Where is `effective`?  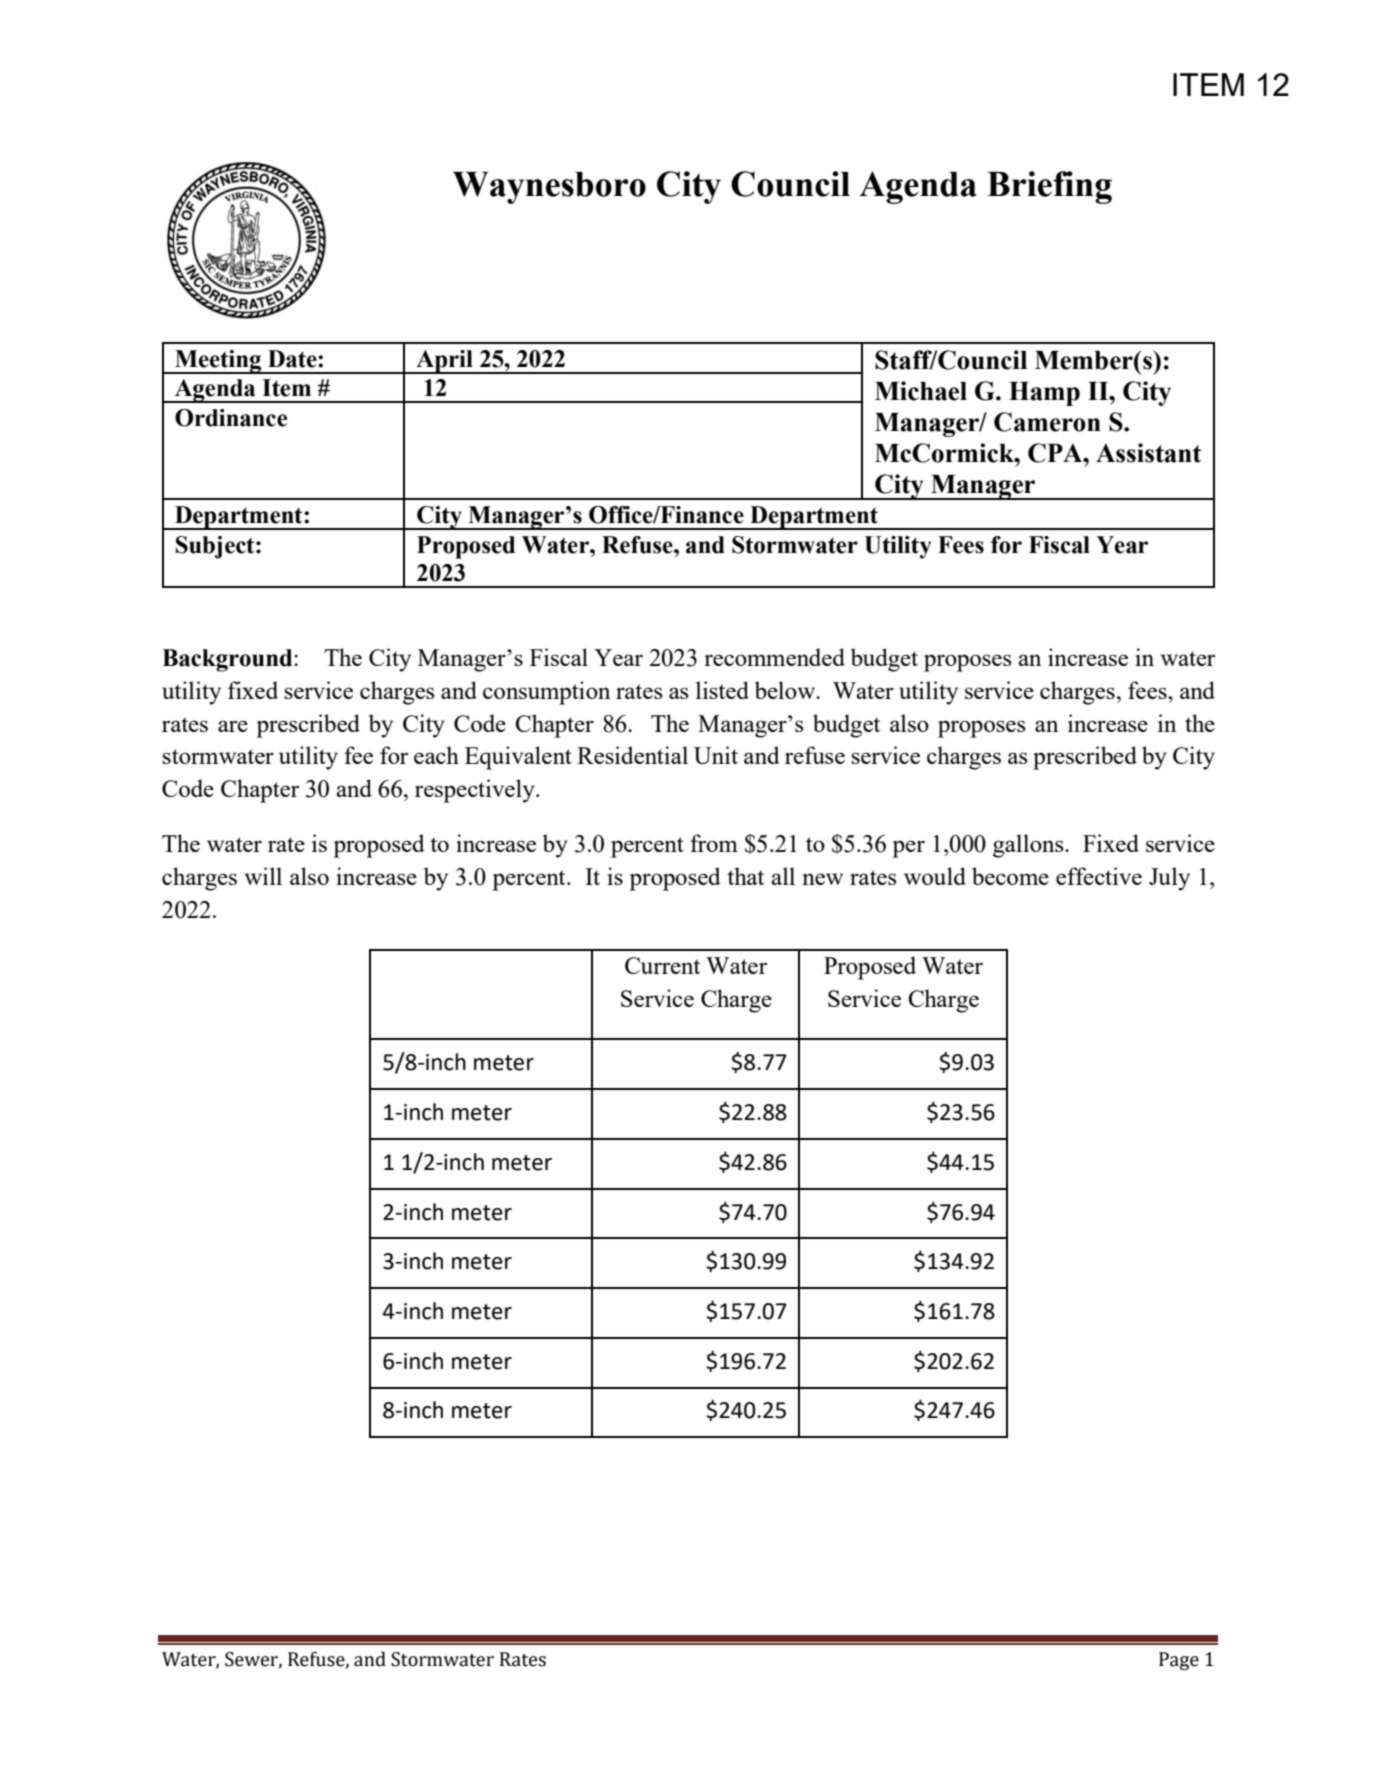
effective is located at coordinates (1099, 876).
